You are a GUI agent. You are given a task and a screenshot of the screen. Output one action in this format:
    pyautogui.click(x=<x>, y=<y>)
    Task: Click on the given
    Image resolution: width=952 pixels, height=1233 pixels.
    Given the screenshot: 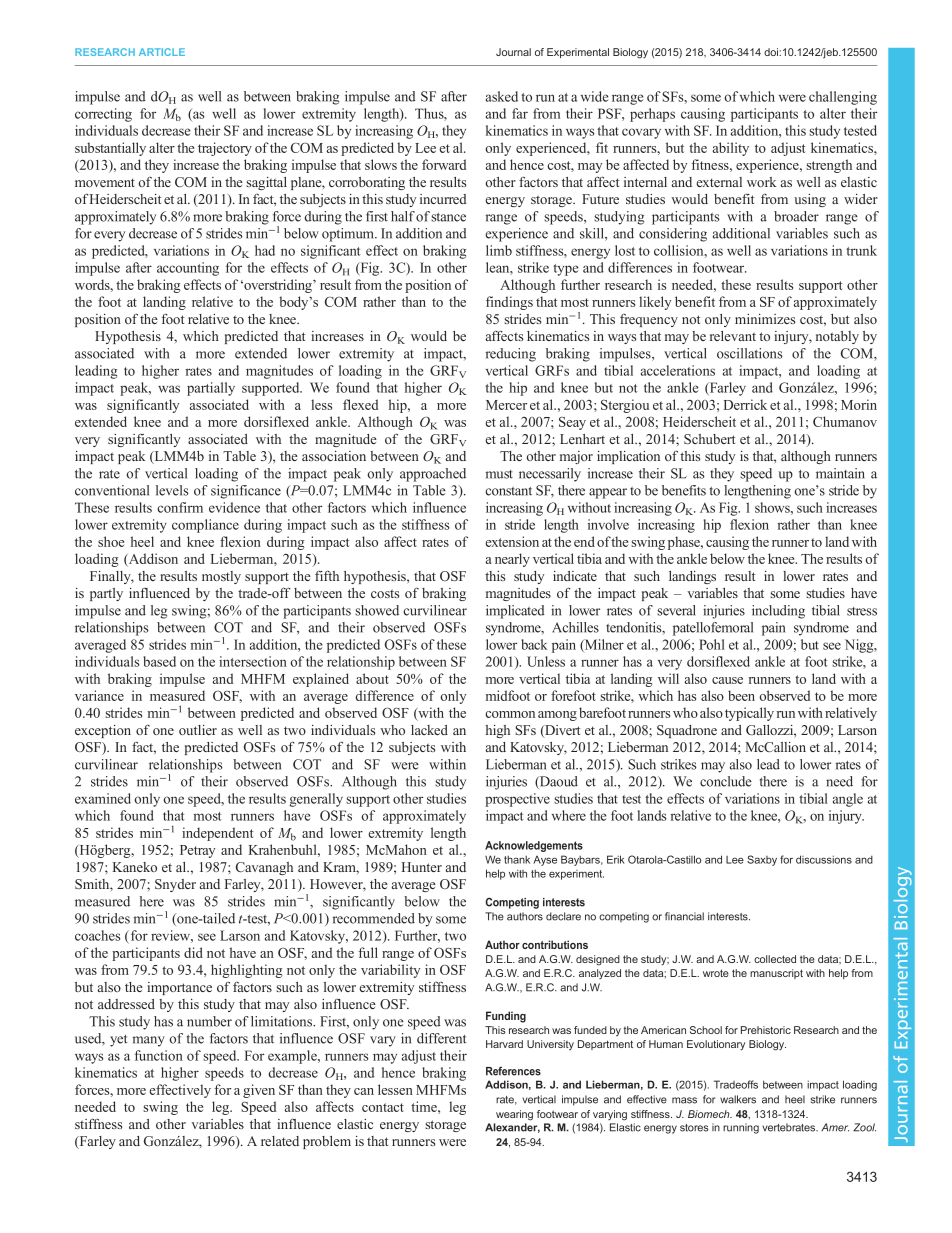 What is the action you would take?
    pyautogui.click(x=259, y=1091)
